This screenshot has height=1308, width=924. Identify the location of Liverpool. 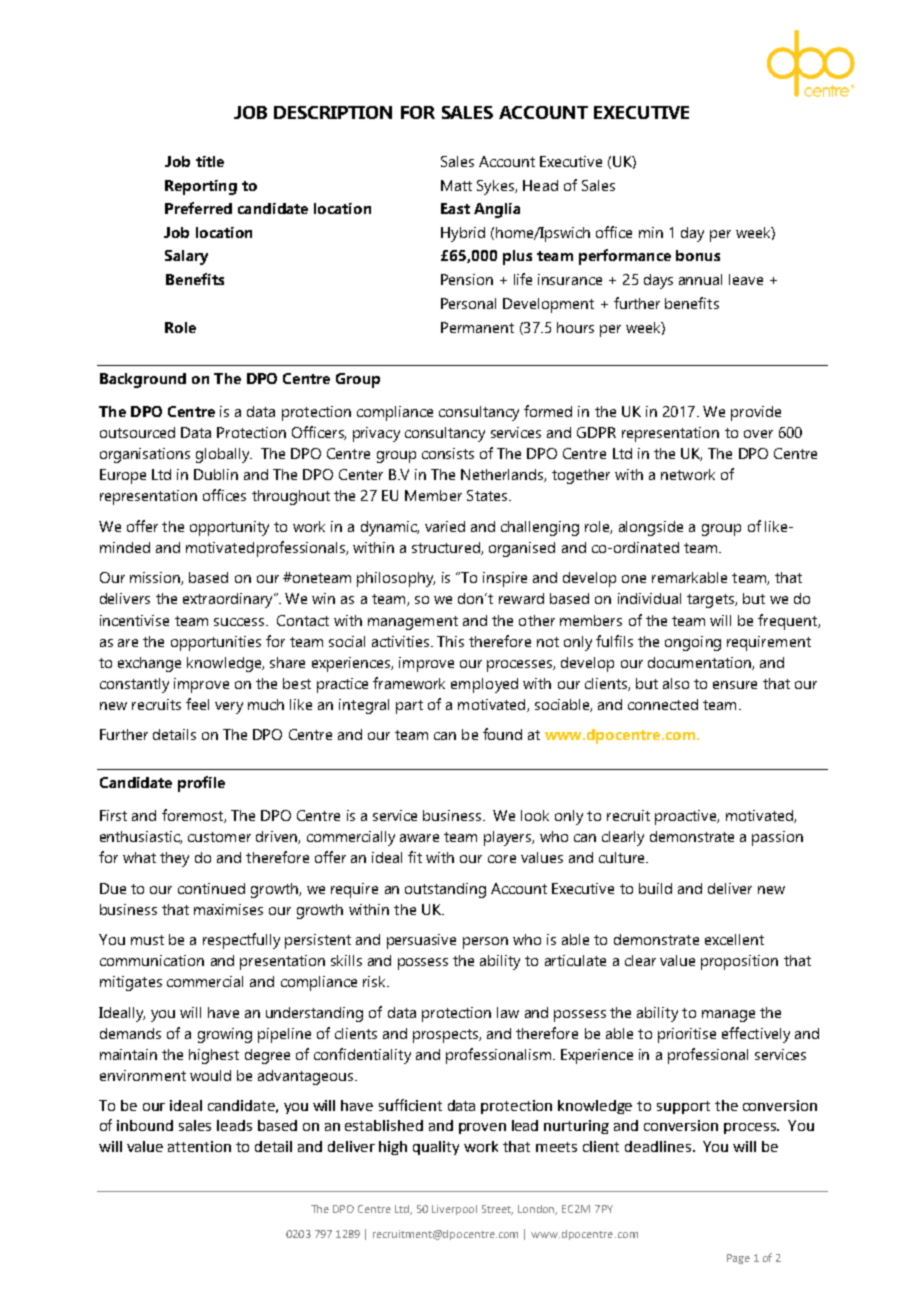
(454, 1210).
